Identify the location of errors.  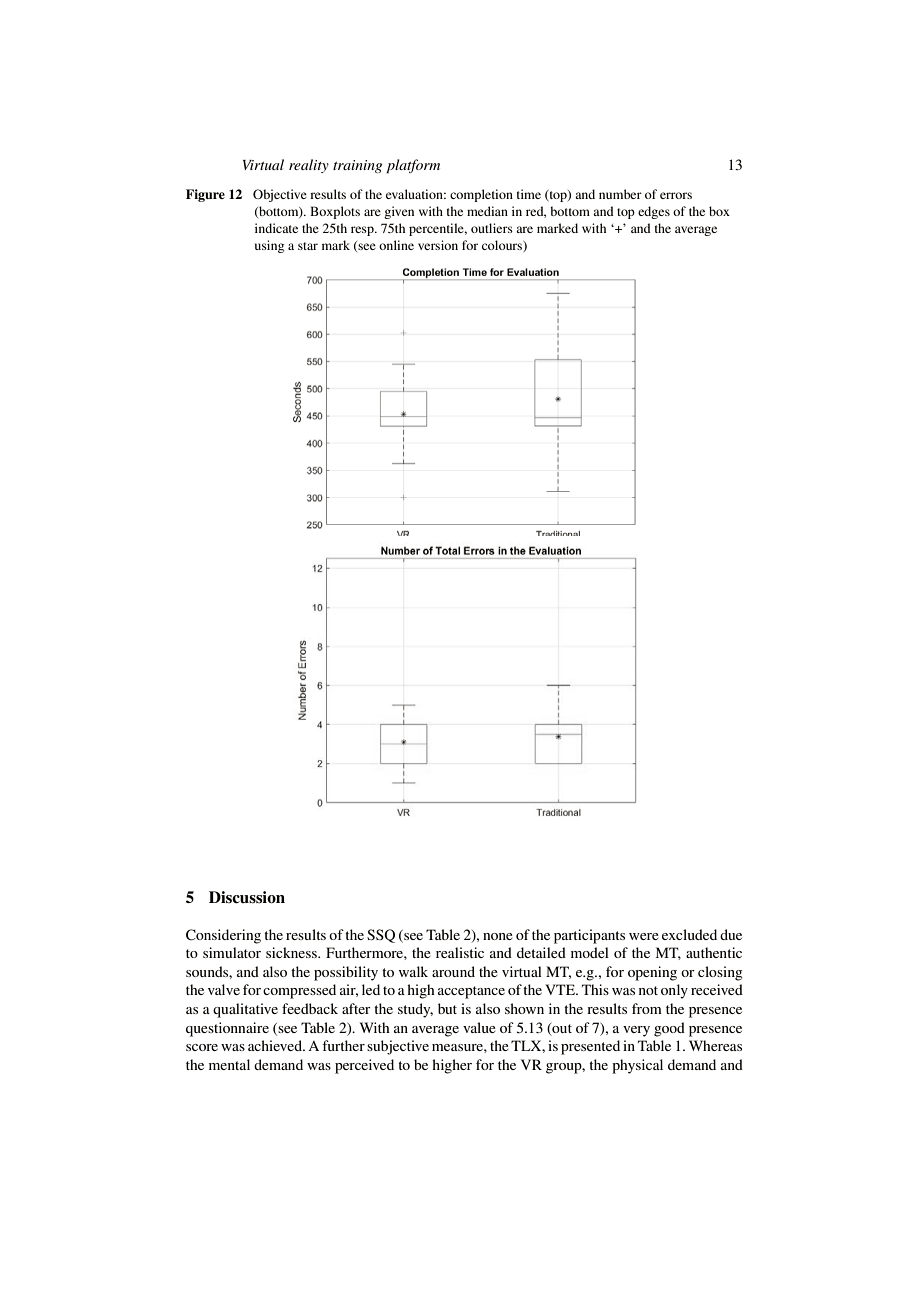
(676, 195).
